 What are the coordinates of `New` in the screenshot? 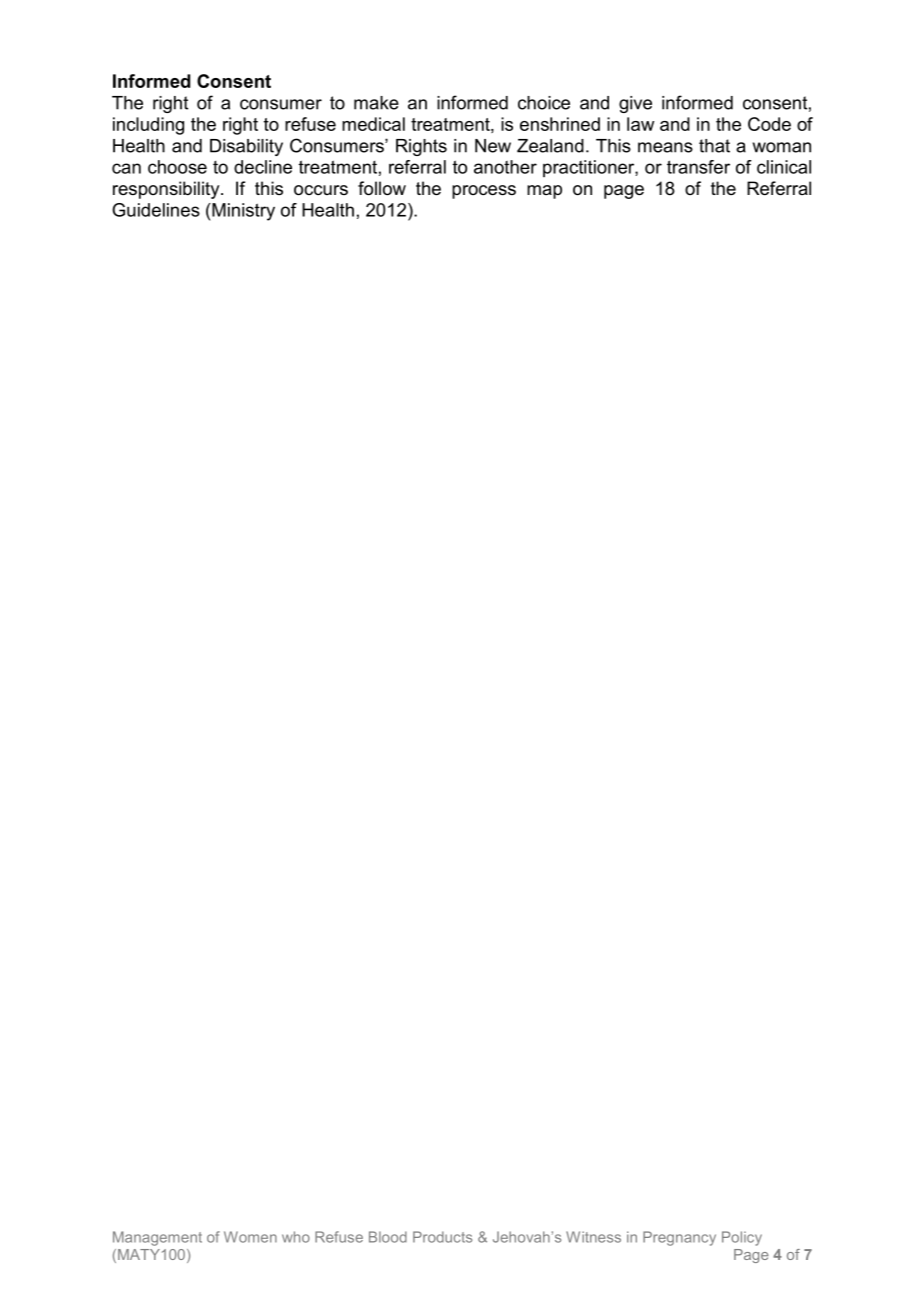 It's located at (493, 146).
